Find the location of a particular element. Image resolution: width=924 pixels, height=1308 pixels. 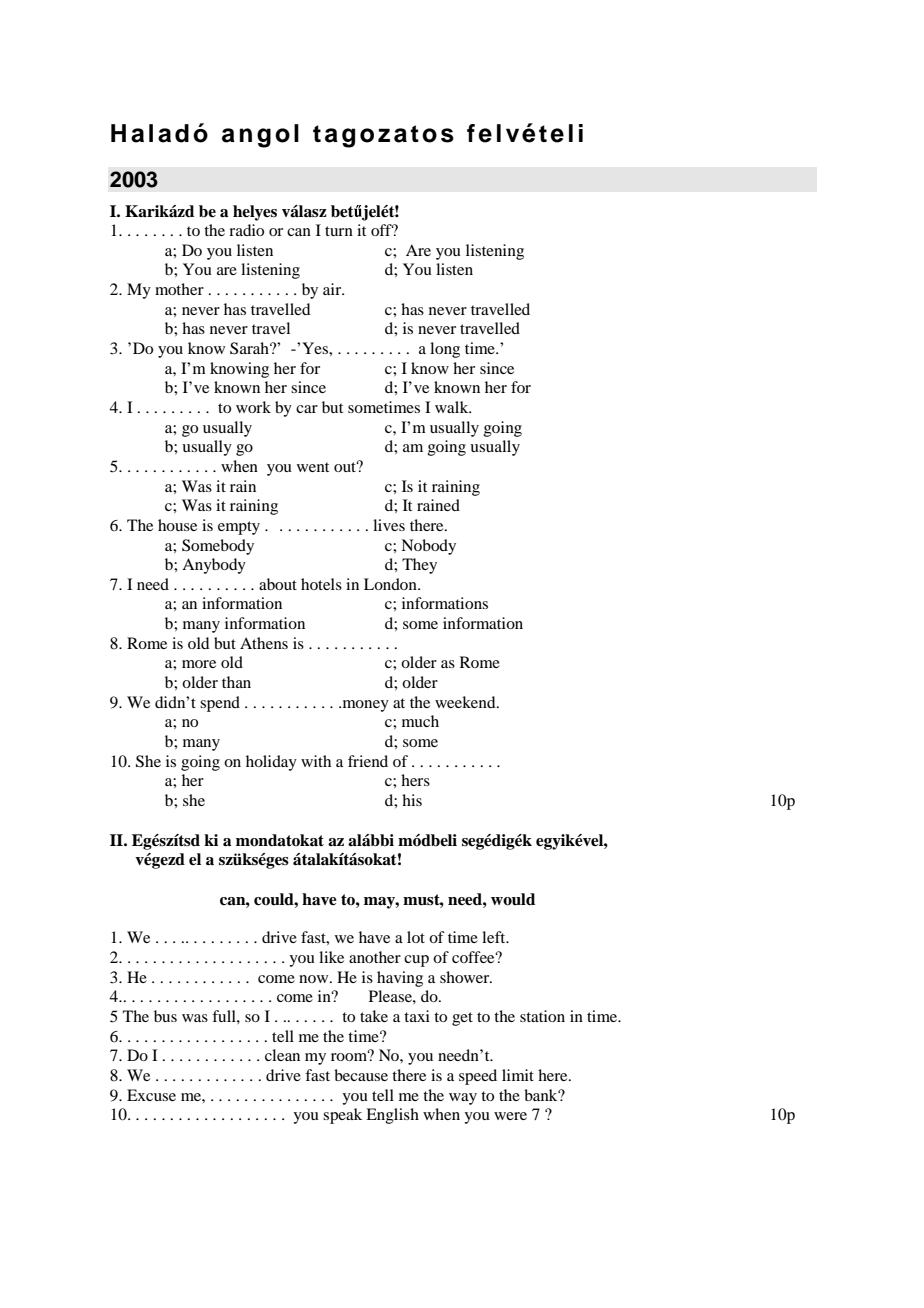

weekend is located at coordinates (466, 702).
